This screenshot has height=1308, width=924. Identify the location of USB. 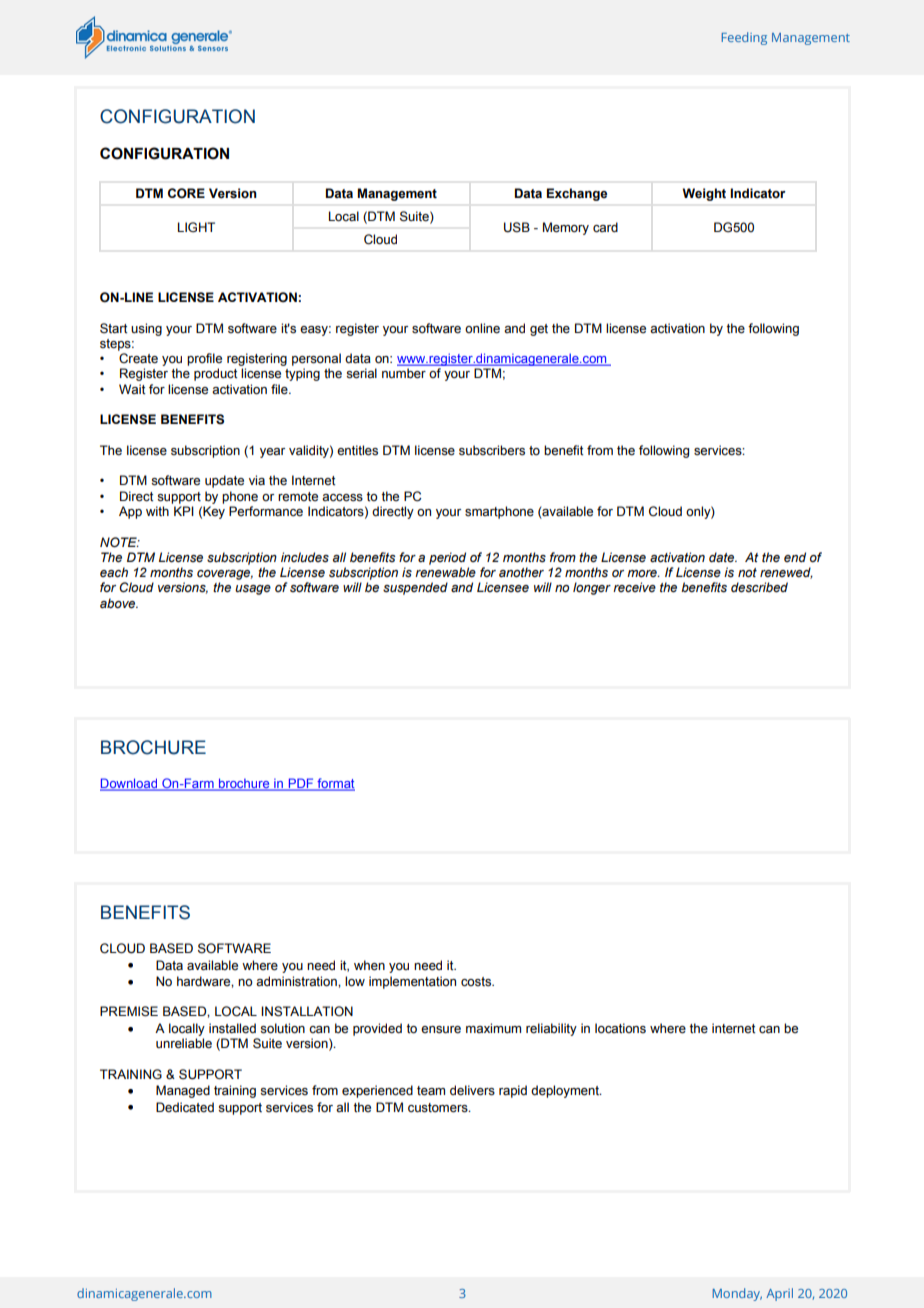
(517, 227).
